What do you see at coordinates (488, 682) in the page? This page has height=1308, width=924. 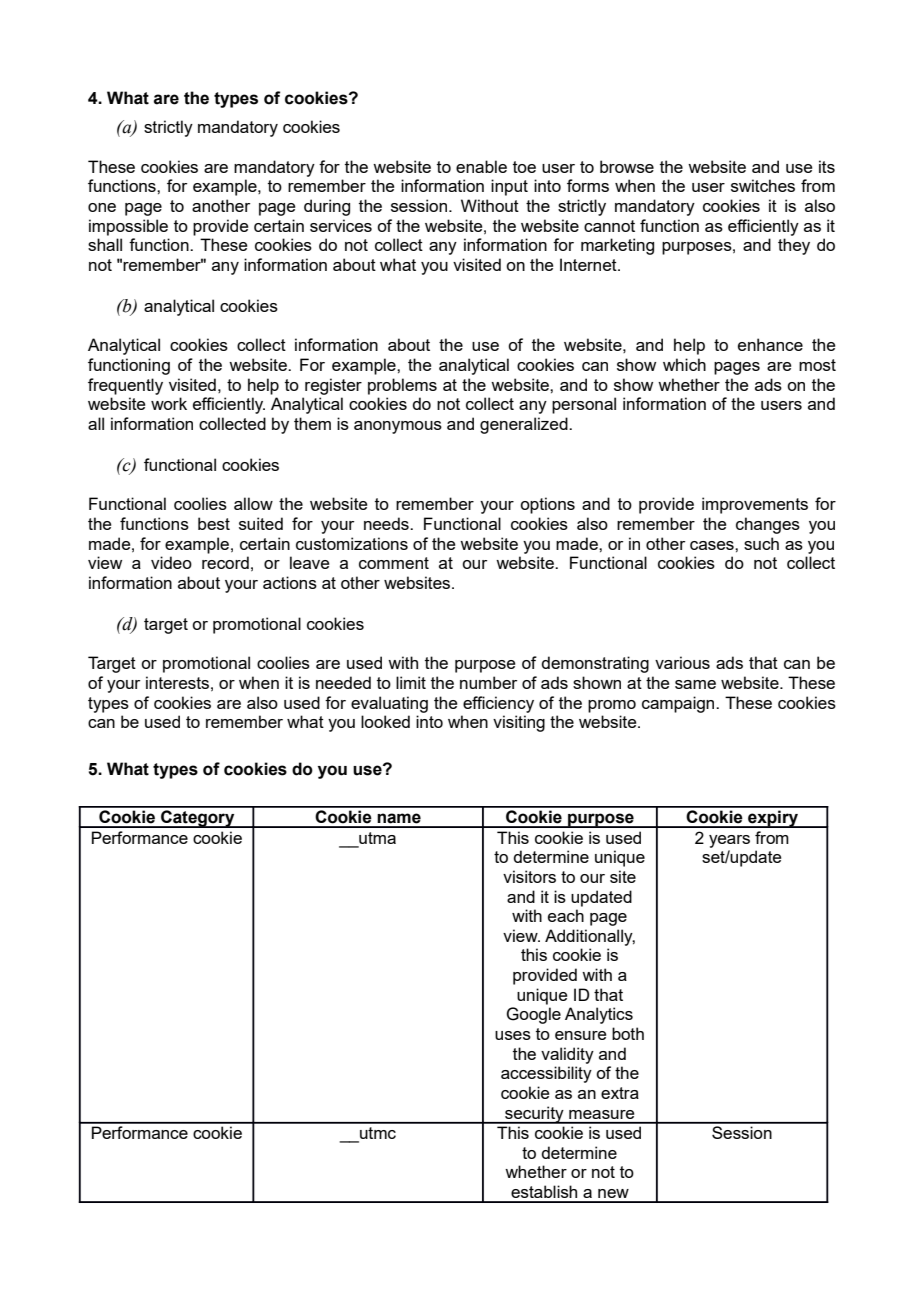 I see `number` at bounding box center [488, 682].
